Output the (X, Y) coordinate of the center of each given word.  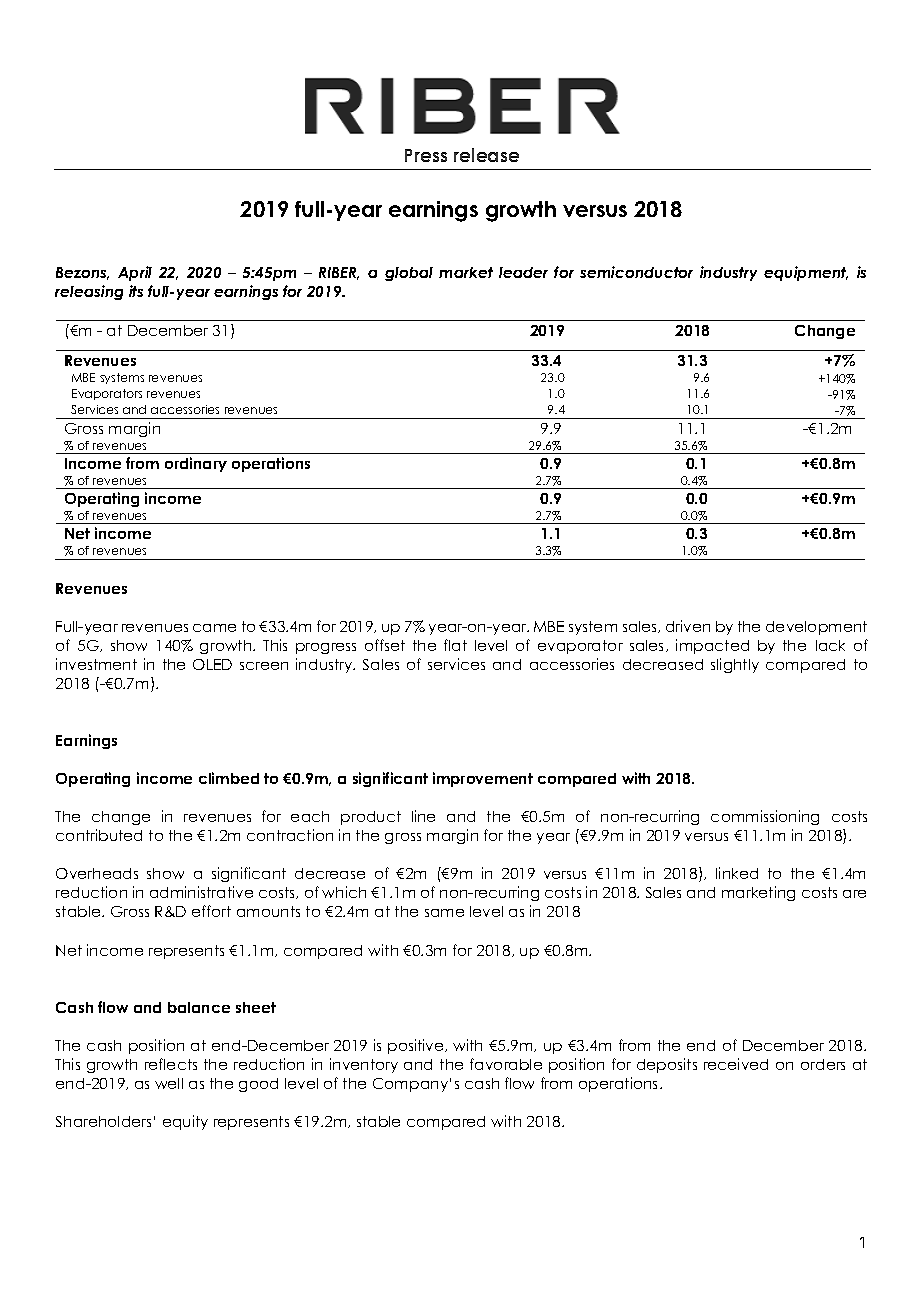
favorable (506, 1064)
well (169, 1083)
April (135, 273)
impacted (712, 646)
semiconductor (636, 272)
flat (455, 645)
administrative (201, 892)
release (486, 155)
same (444, 913)
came (214, 628)
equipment (806, 273)
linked (737, 873)
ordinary (196, 464)
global (409, 274)
